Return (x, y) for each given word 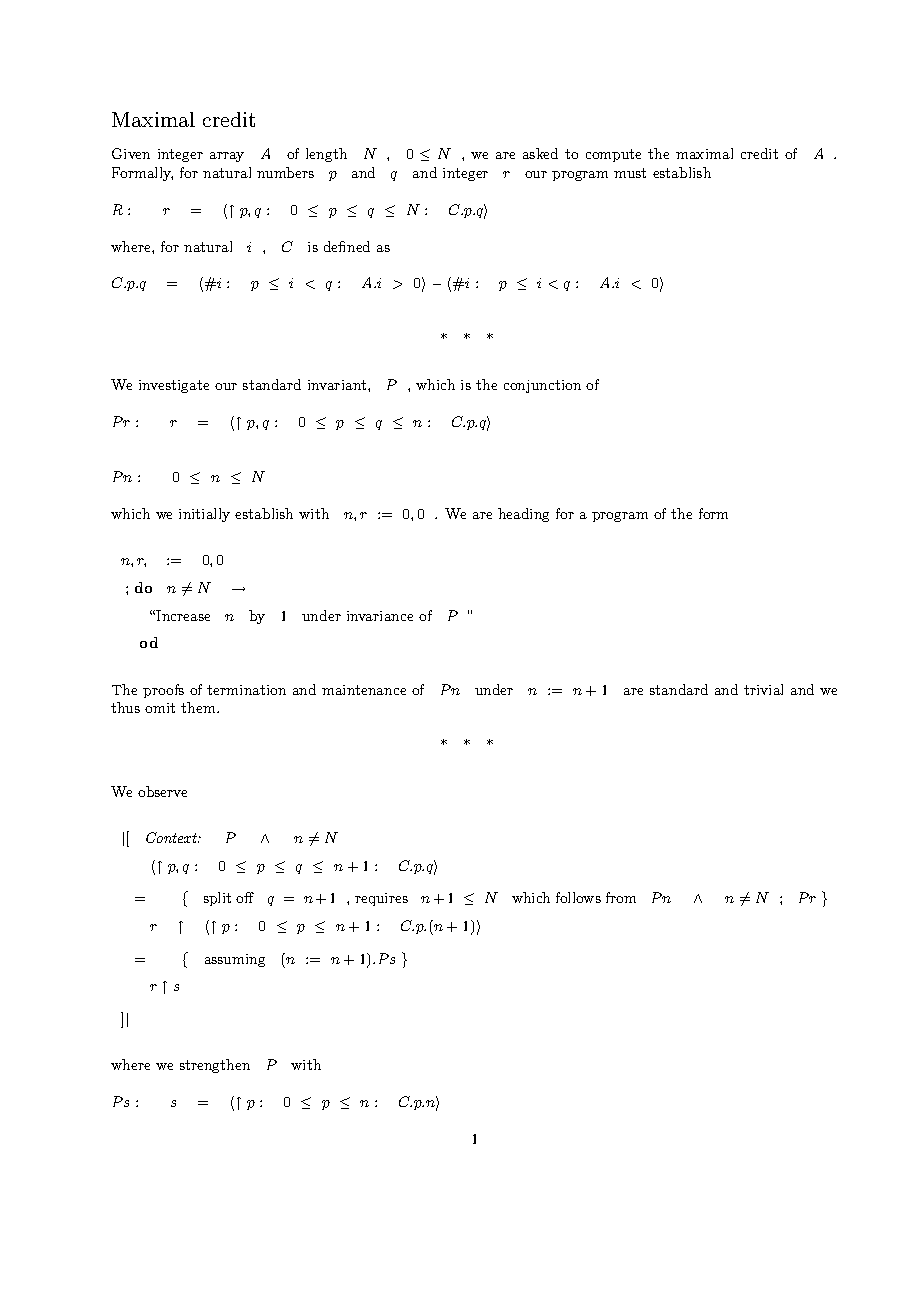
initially (204, 515)
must (630, 173)
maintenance (364, 690)
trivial (763, 689)
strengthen (215, 1066)
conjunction (542, 386)
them (199, 707)
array (227, 157)
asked (540, 153)
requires (381, 899)
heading (523, 515)
